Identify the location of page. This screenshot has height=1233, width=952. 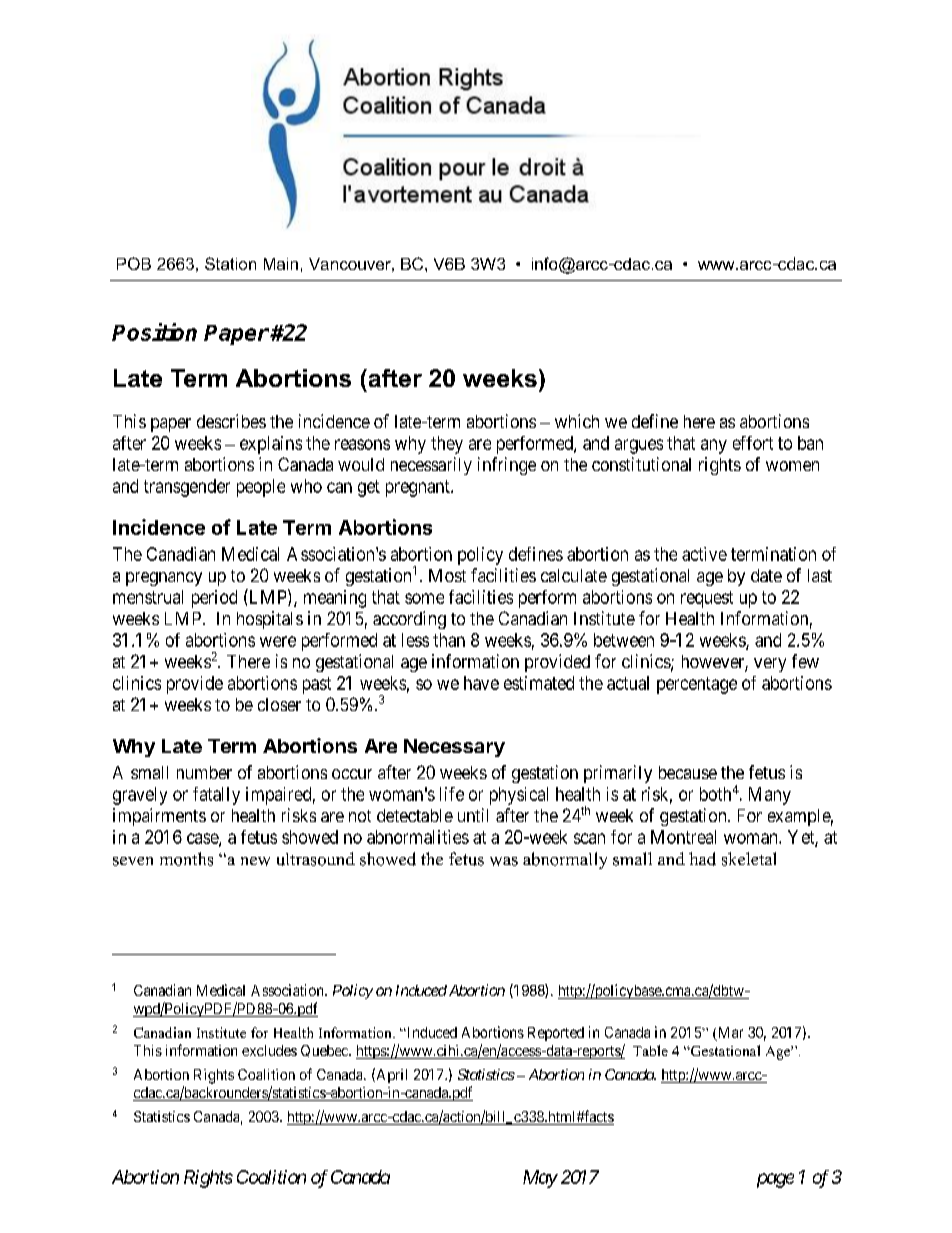
(775, 1180).
